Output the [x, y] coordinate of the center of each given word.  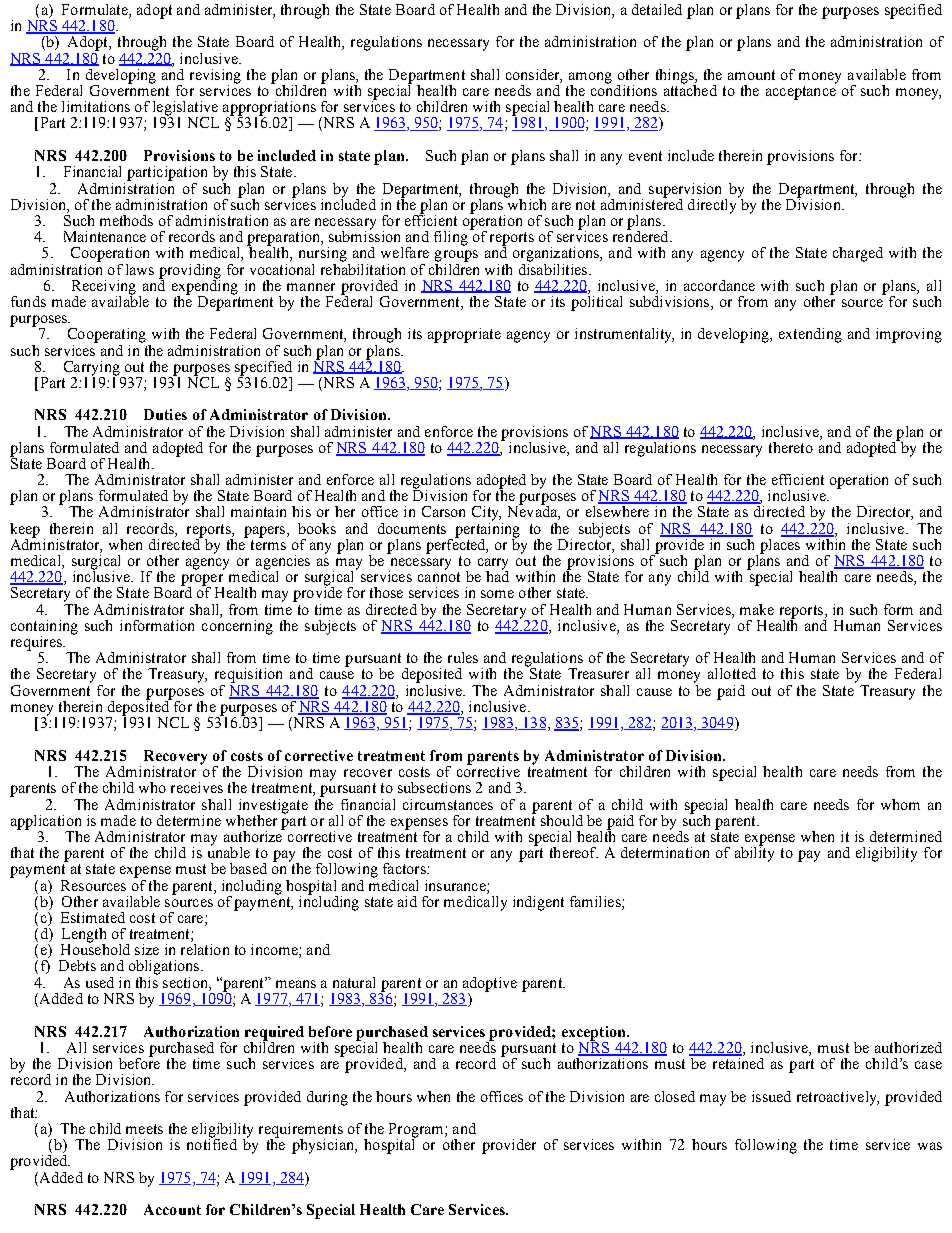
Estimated [93, 917]
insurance [456, 885]
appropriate [464, 335]
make [757, 609]
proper [202, 581]
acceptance [801, 93]
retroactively [838, 1098]
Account [172, 1209]
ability [754, 853]
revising [215, 77]
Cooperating [107, 335]
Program [417, 1131]
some [497, 594]
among [590, 79]
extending [810, 335]
